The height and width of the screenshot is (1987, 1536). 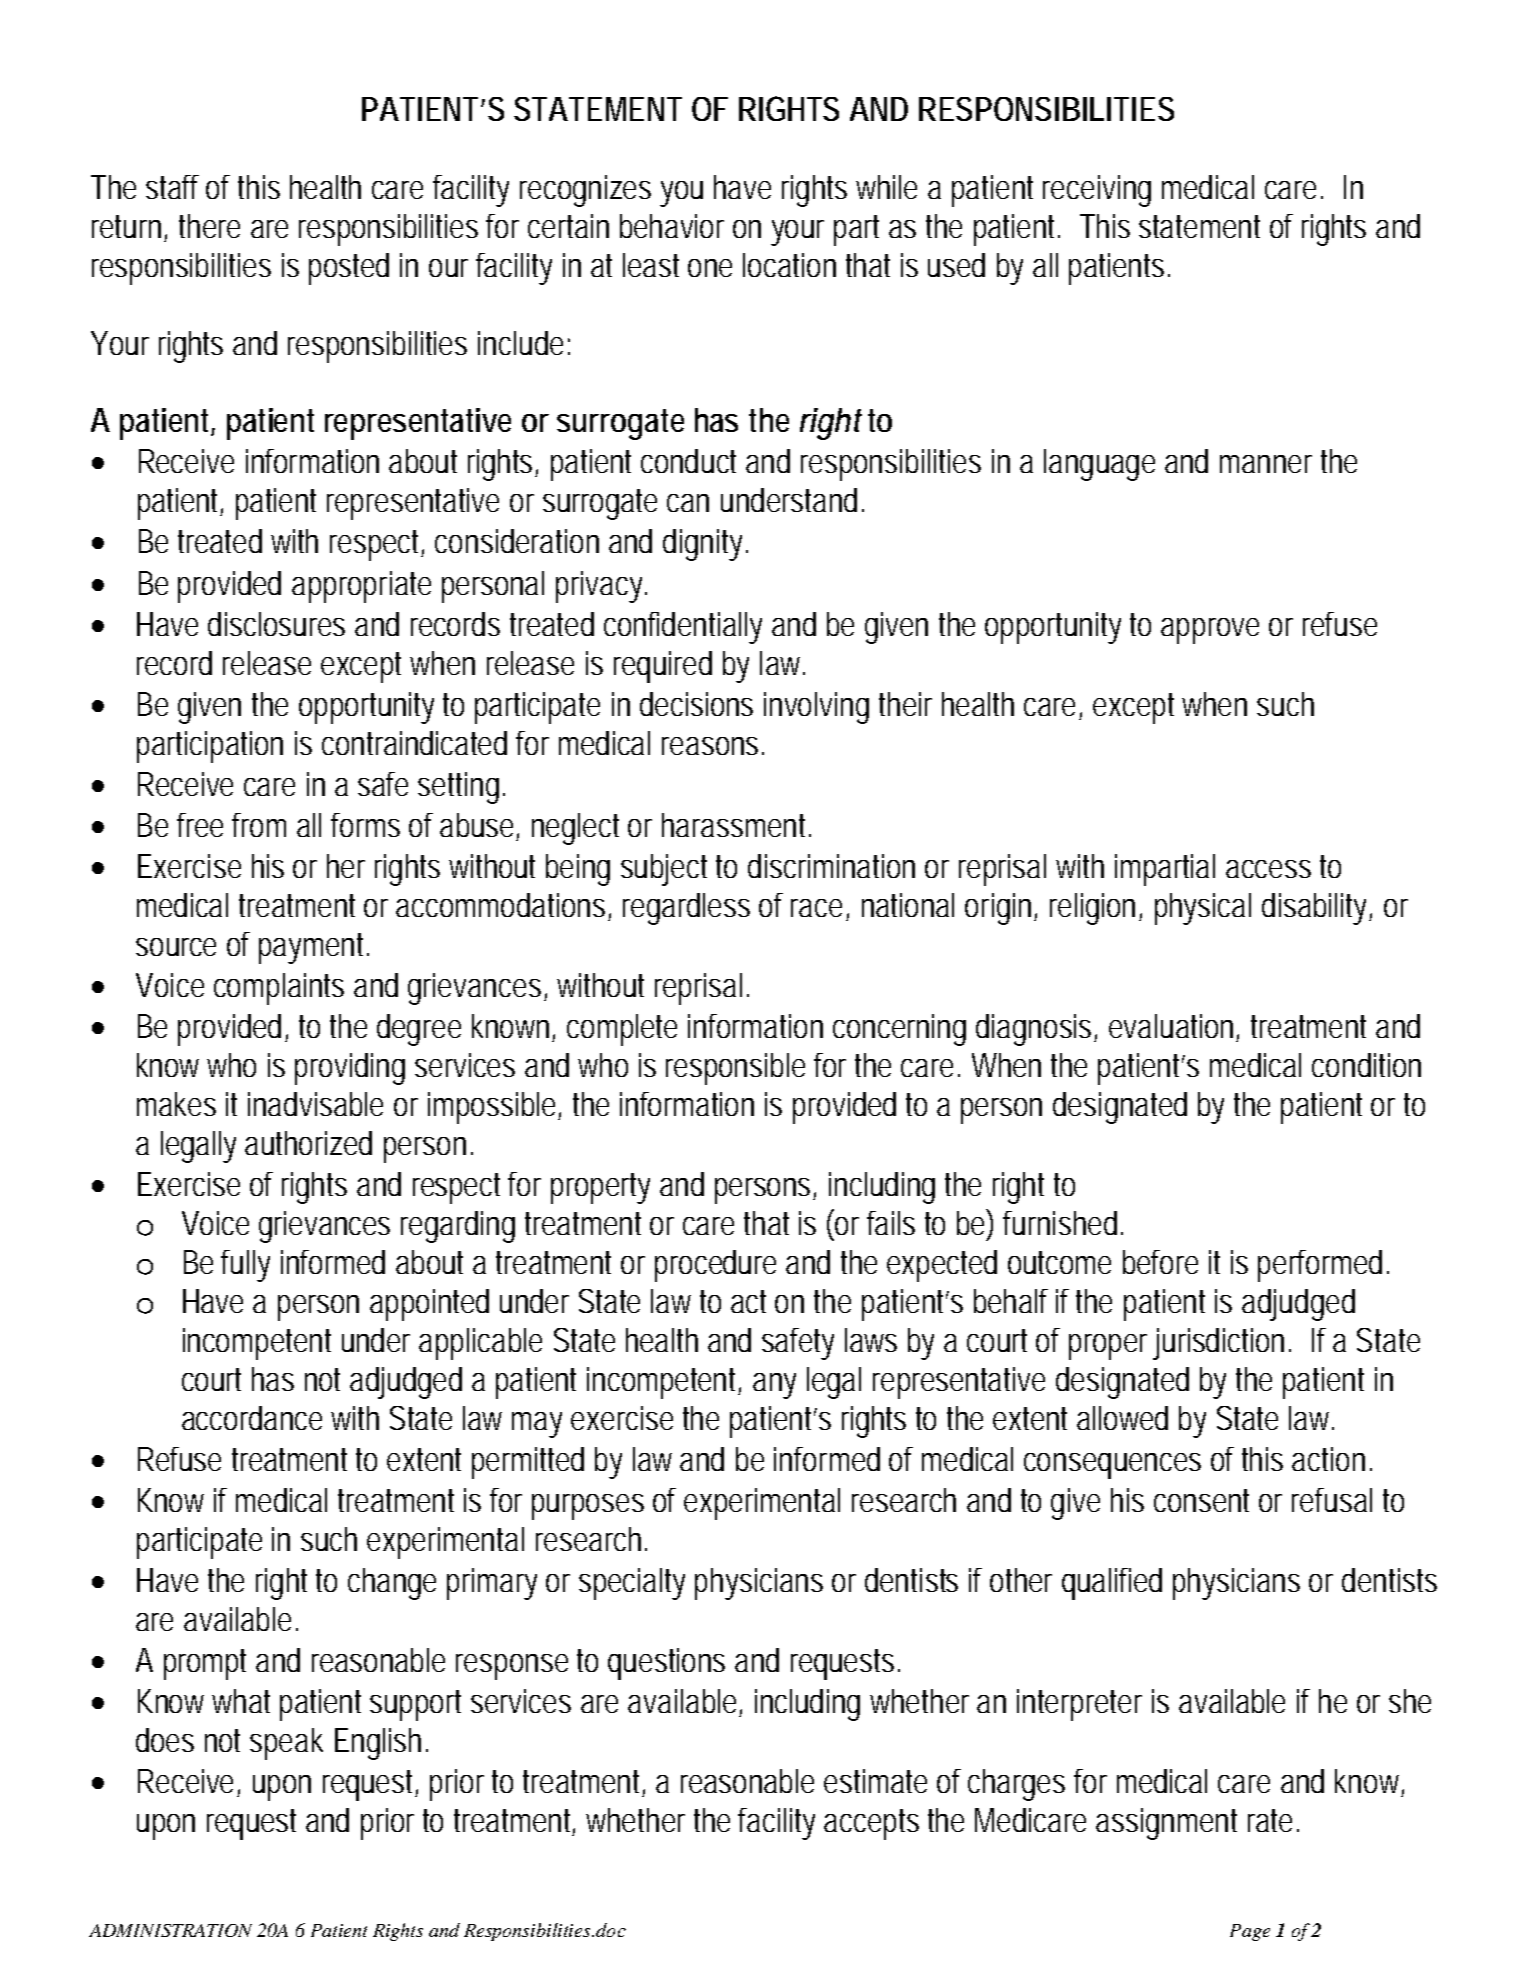 I want to click on receiving, so click(x=1097, y=191).
